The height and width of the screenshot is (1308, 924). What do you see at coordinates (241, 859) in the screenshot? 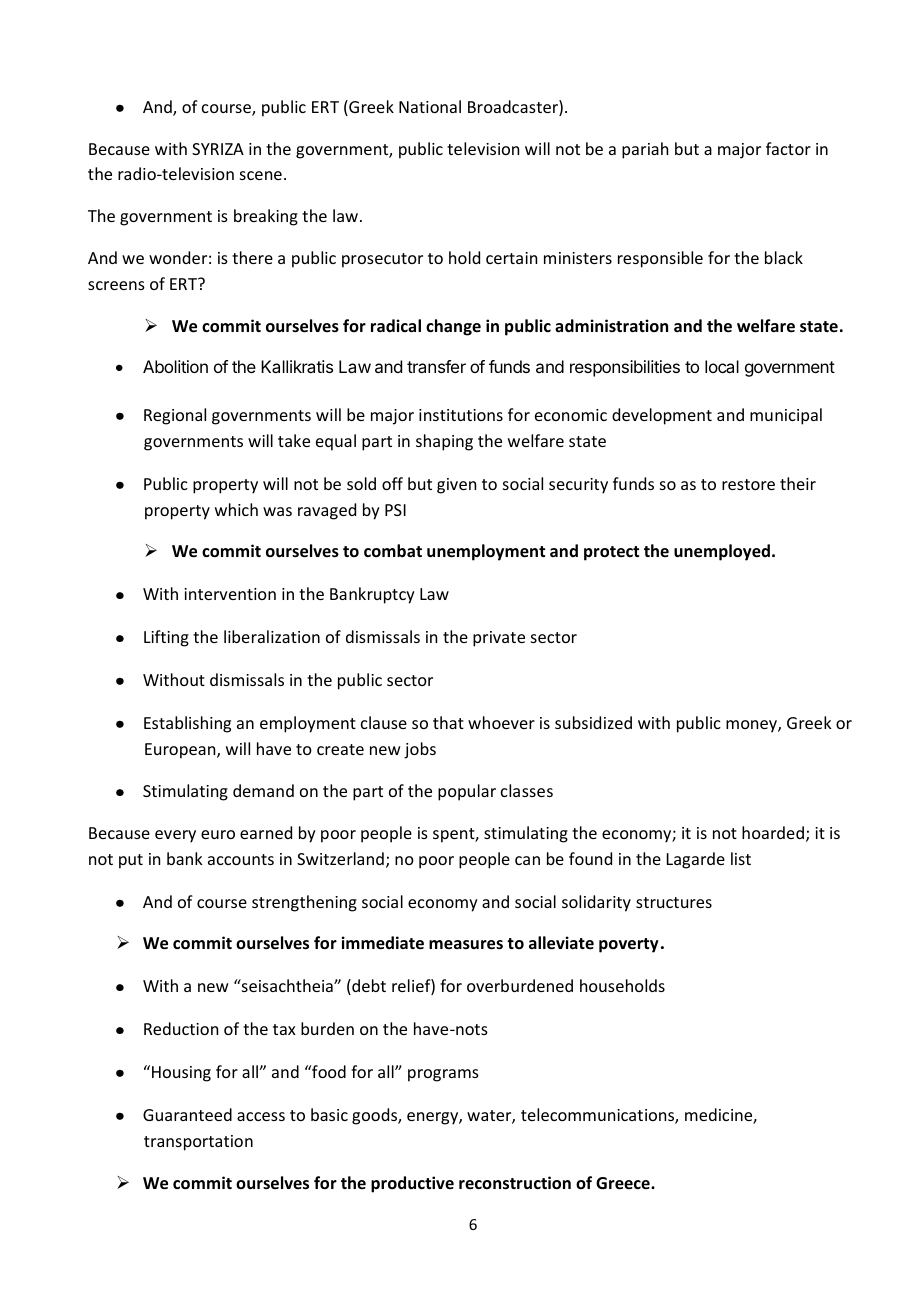
I see `accounts` at bounding box center [241, 859].
